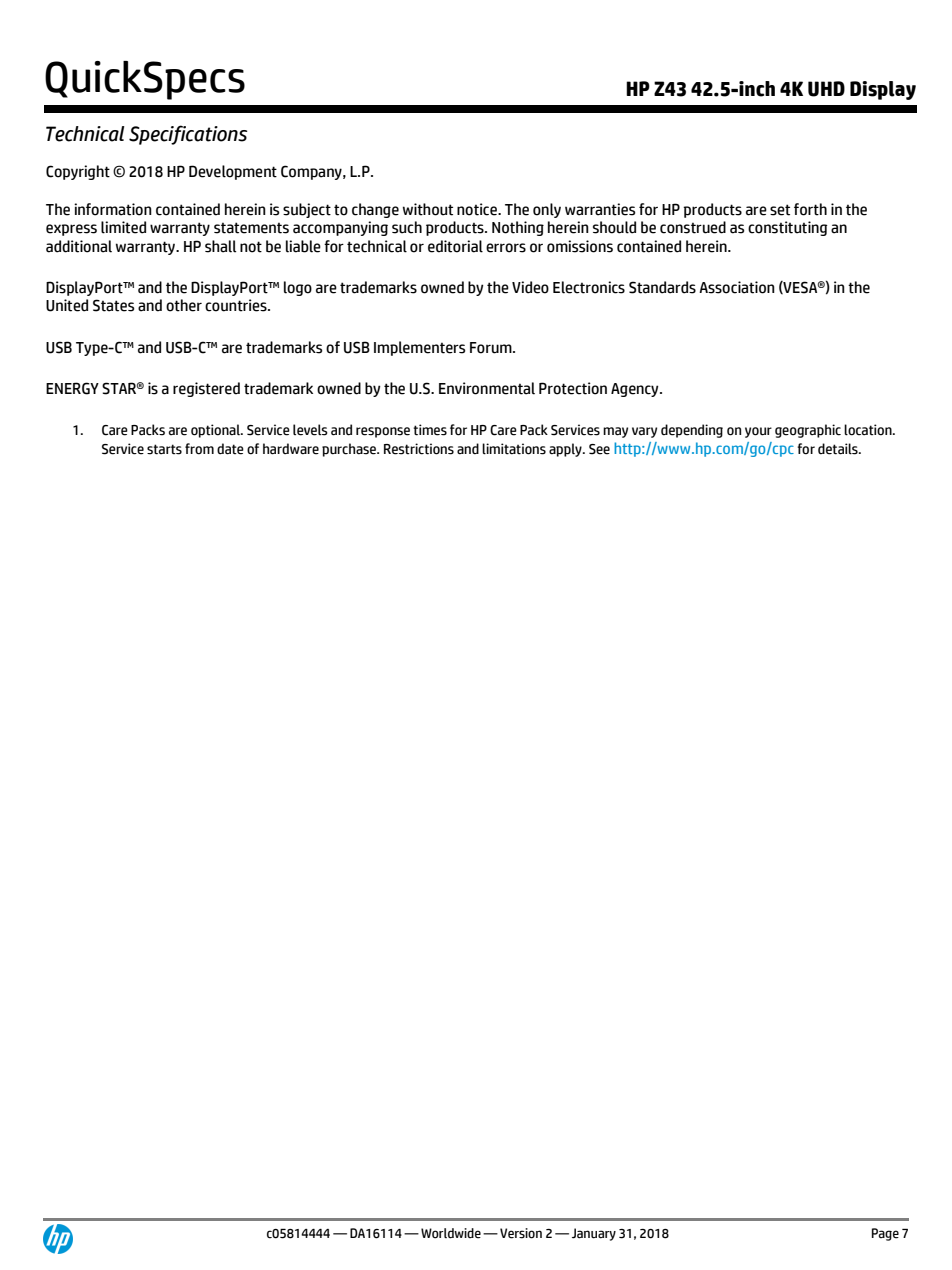 The height and width of the screenshot is (1270, 952). I want to click on Page, so click(885, 1234).
